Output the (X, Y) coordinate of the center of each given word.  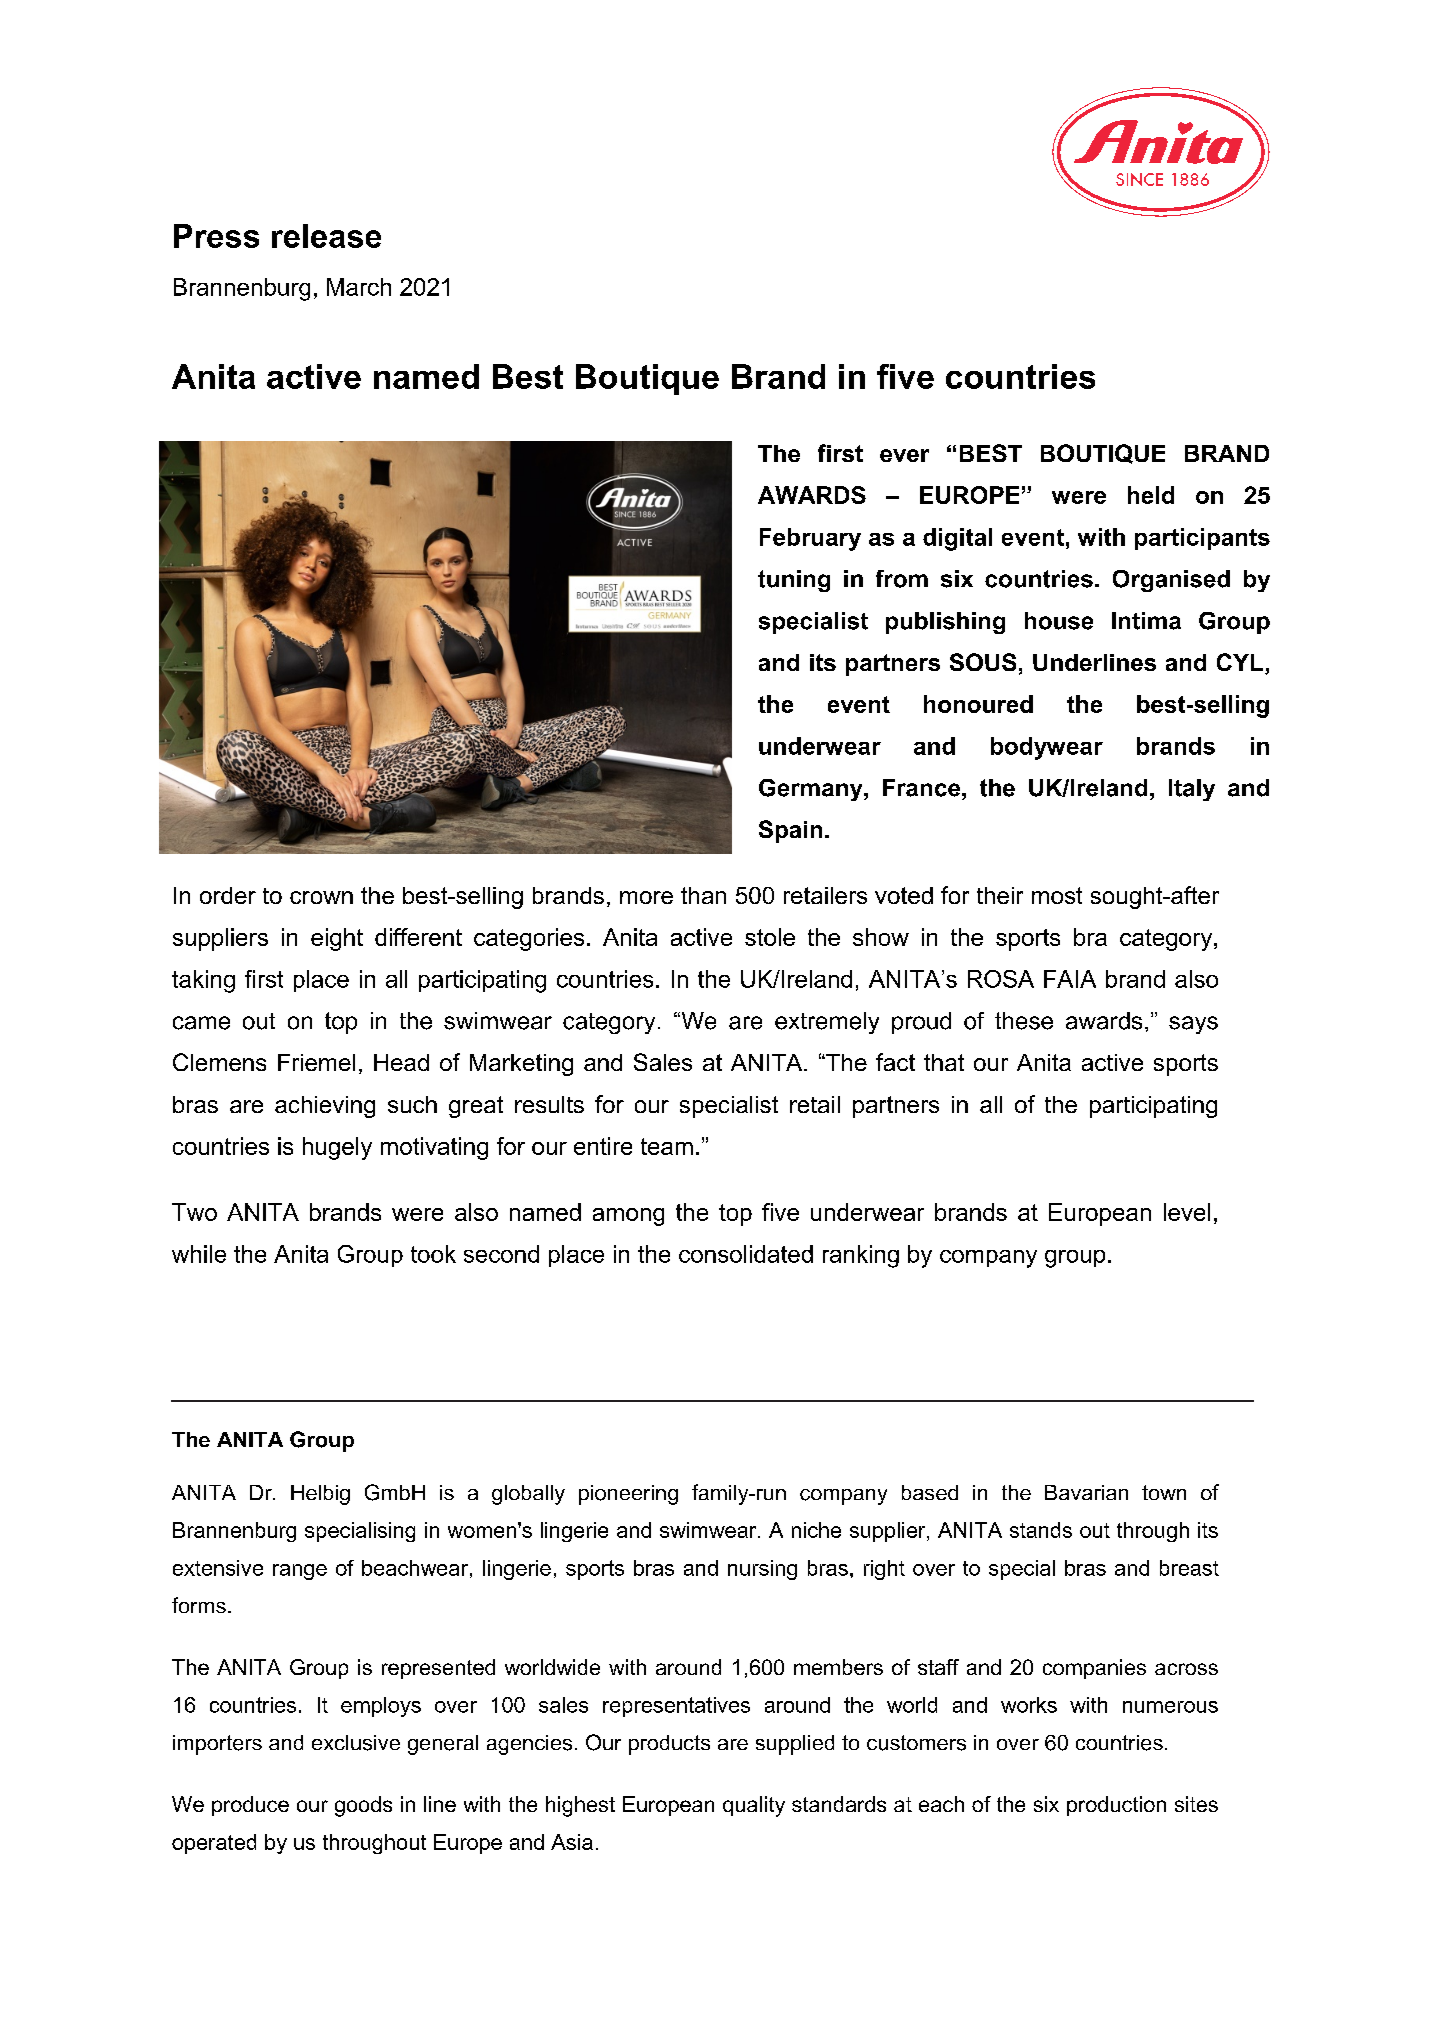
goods (363, 1806)
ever (904, 455)
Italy (1192, 790)
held (1151, 495)
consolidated (746, 1254)
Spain (790, 831)
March (359, 287)
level (1187, 1212)
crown (321, 897)
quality (754, 1806)
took (433, 1254)
